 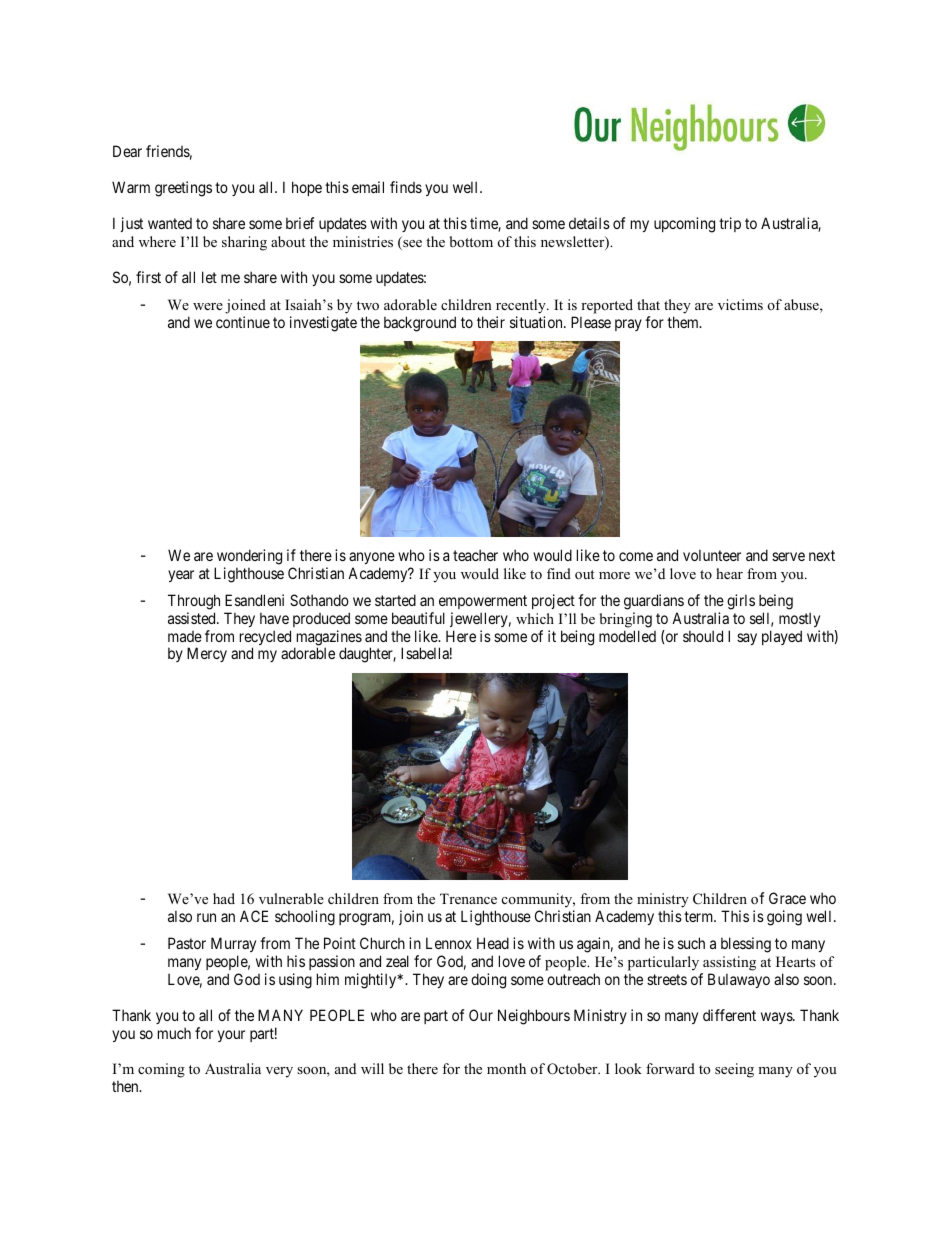 I want to click on month, so click(x=506, y=1068).
